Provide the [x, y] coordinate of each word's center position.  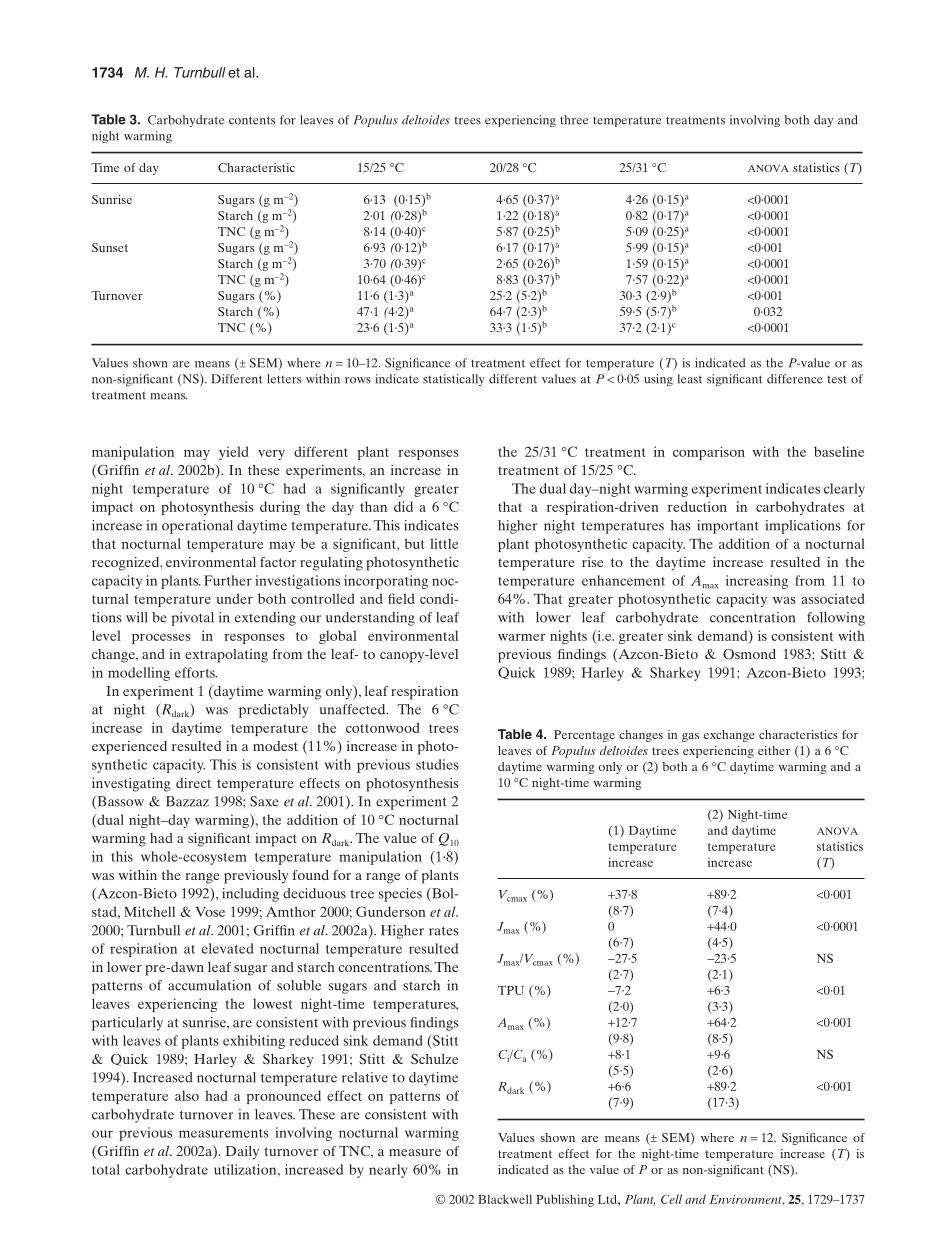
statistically [454, 380]
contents [252, 120]
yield [234, 453]
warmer [522, 637]
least [689, 379]
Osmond [749, 654]
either [774, 750]
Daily [242, 1153]
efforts [196, 672]
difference [795, 379]
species [400, 895]
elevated [228, 948]
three [574, 120]
